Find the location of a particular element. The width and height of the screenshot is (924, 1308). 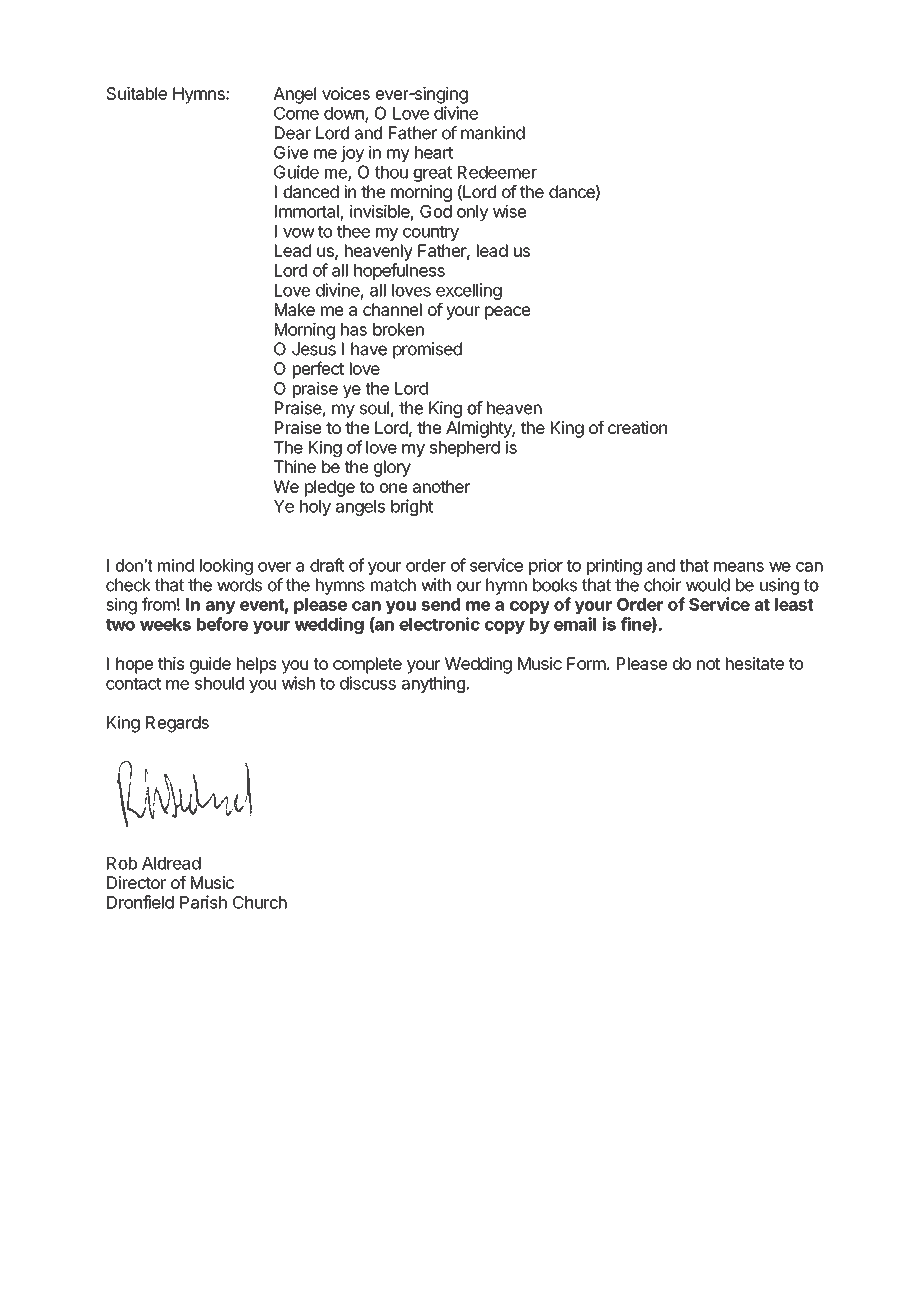

perfect is located at coordinates (318, 370).
